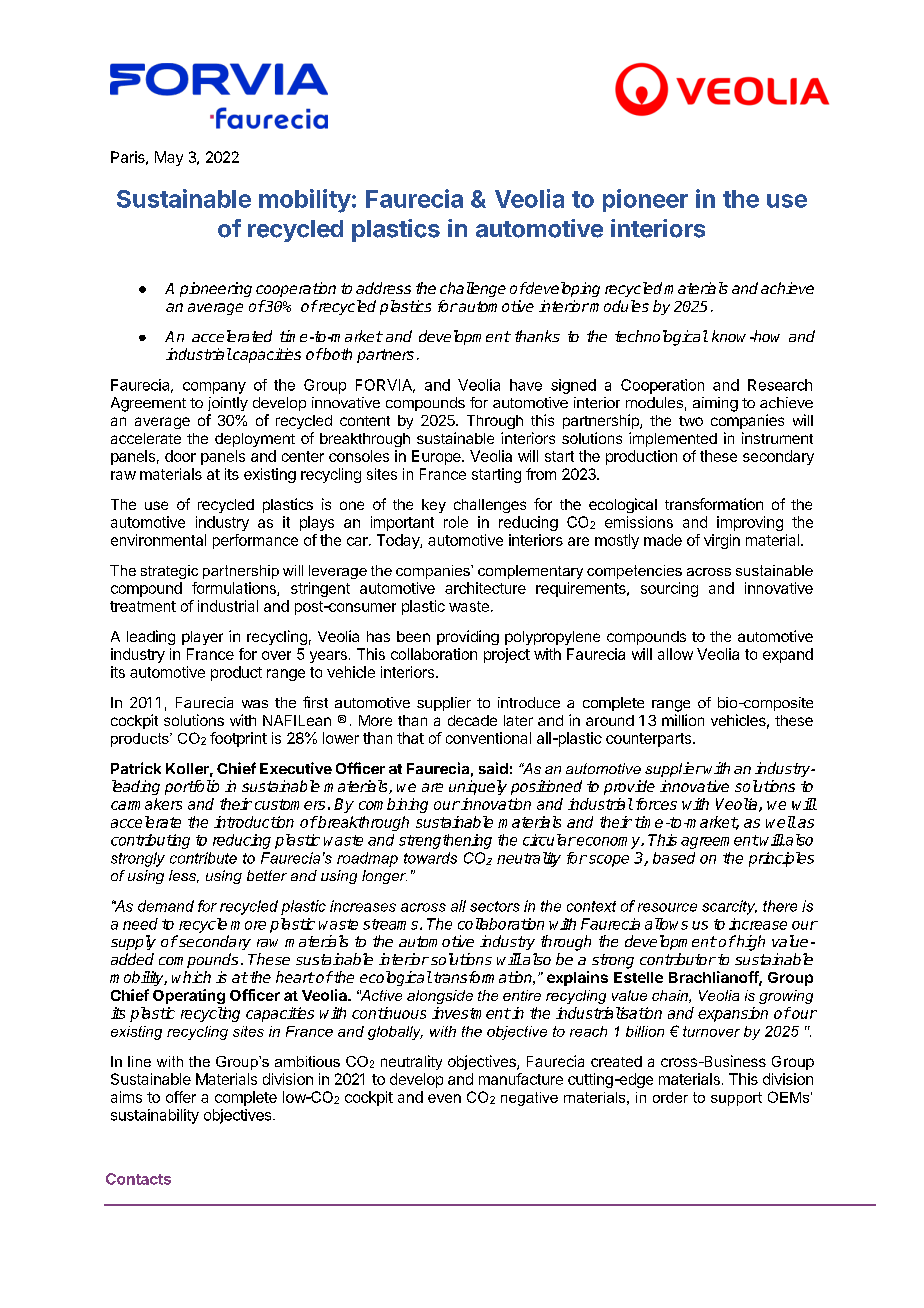 The height and width of the document is (1308, 924). I want to click on Europe, so click(437, 457).
